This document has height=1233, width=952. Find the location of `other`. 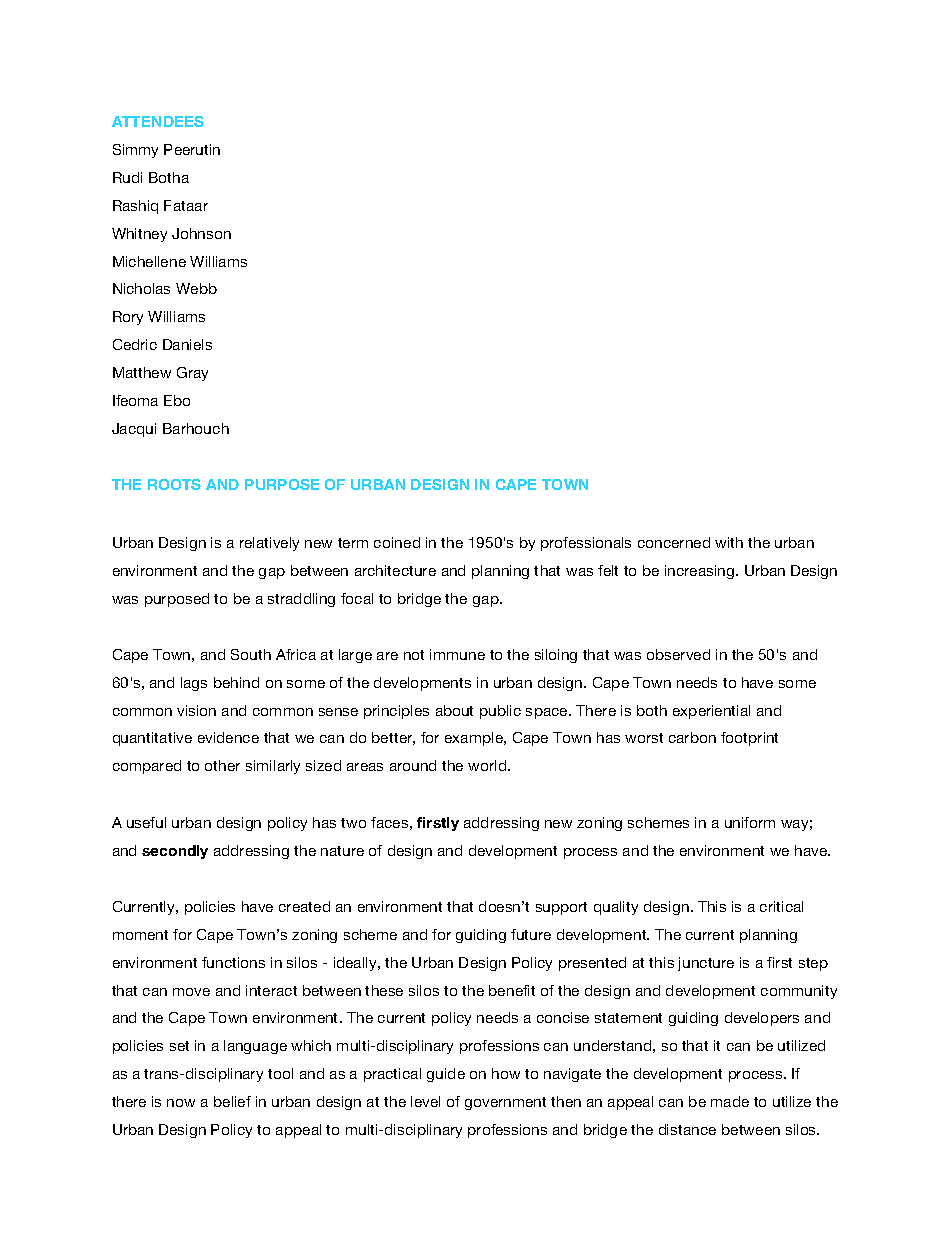

other is located at coordinates (222, 765).
